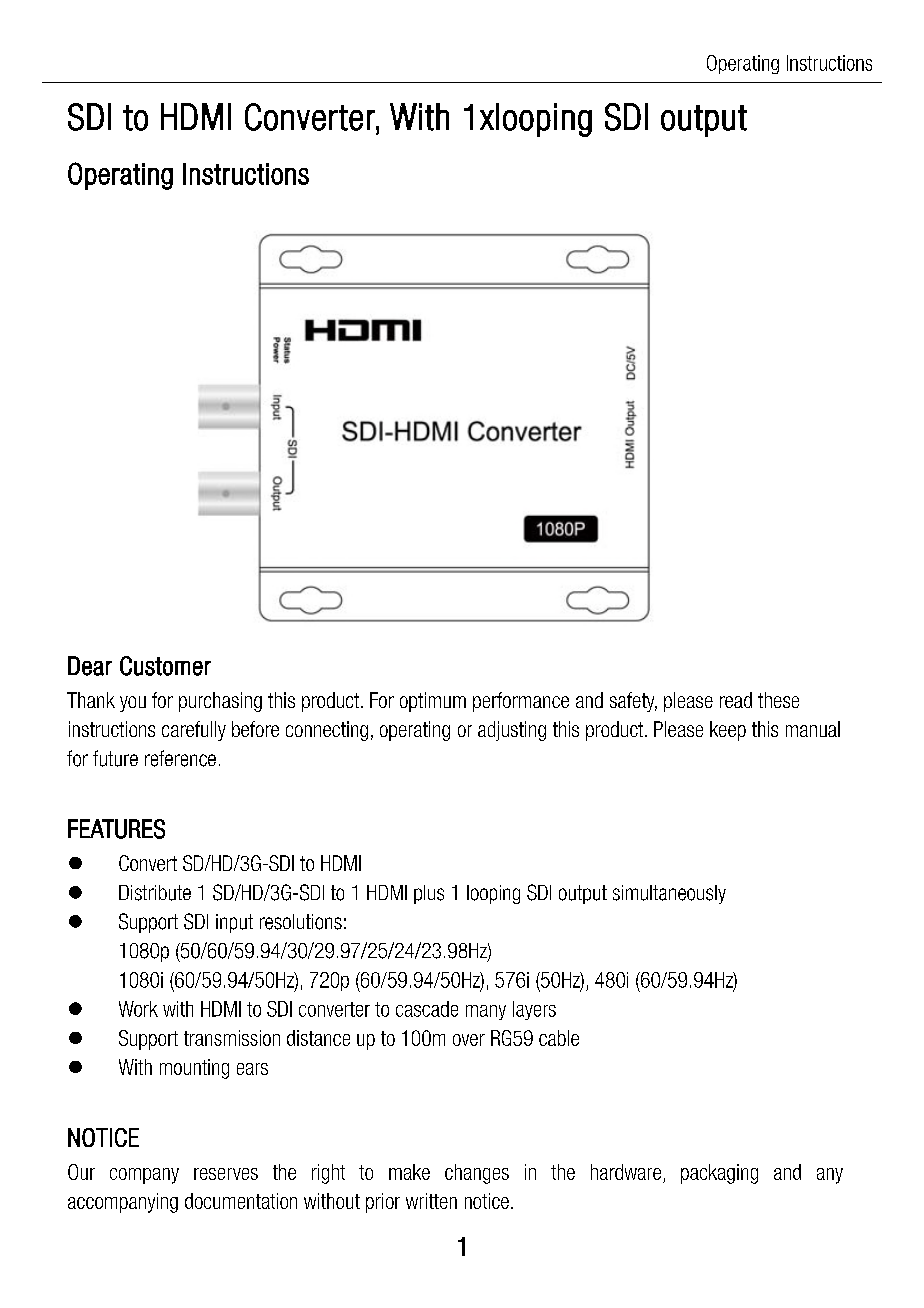 The image size is (924, 1308). What do you see at coordinates (736, 700) in the screenshot?
I see `read` at bounding box center [736, 700].
